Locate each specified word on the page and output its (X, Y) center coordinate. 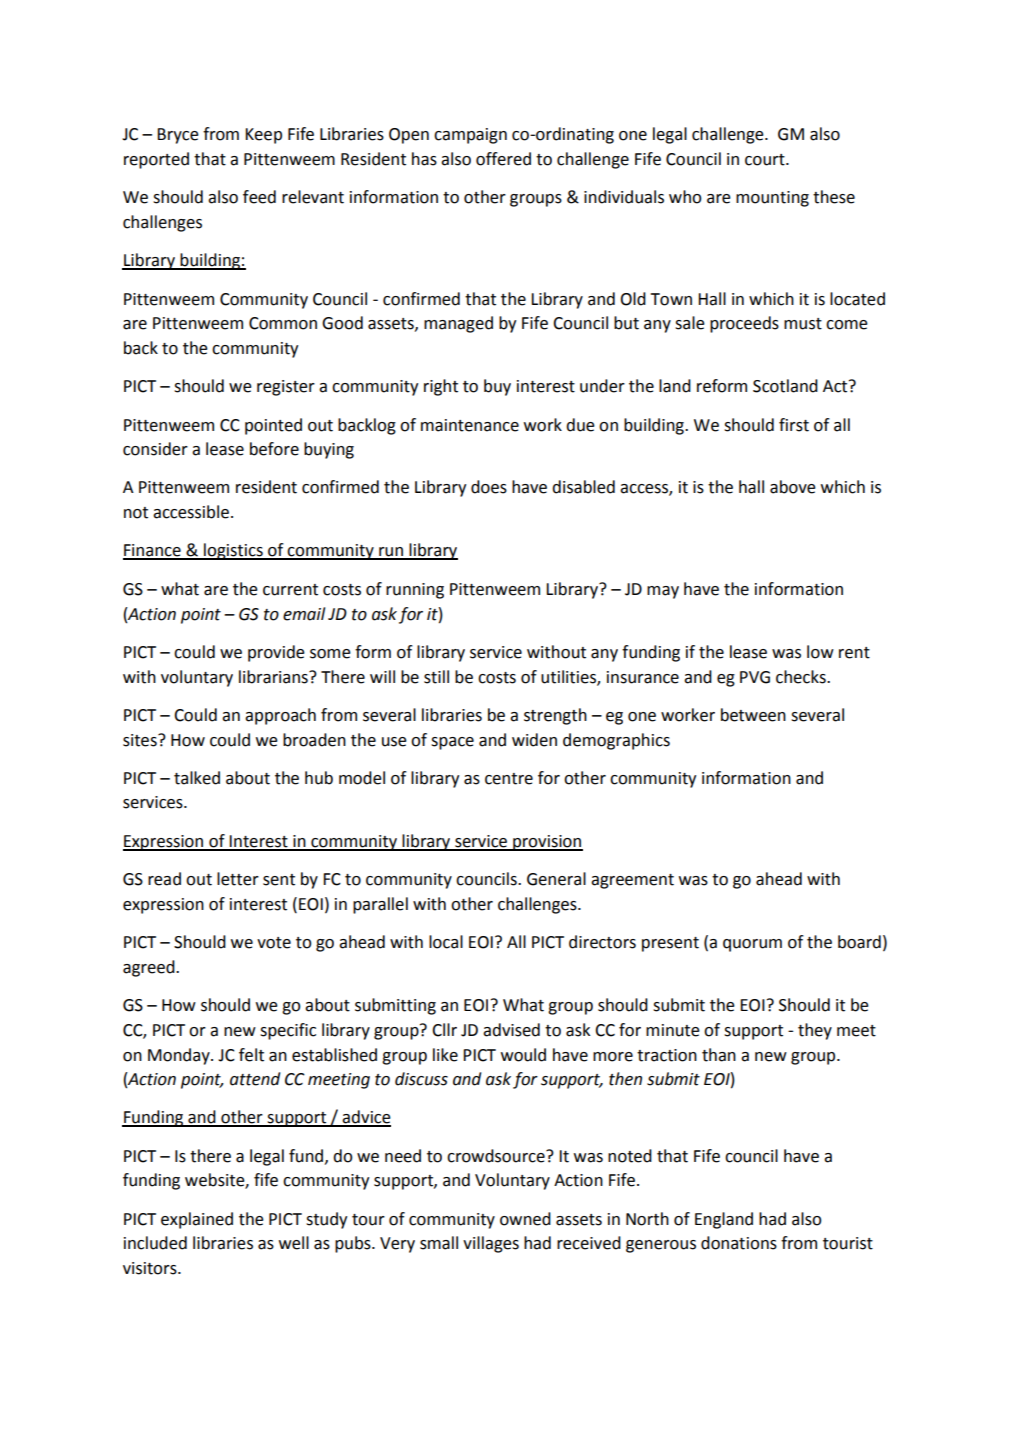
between (753, 715)
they (815, 1031)
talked (197, 778)
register (286, 388)
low (820, 652)
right (441, 387)
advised (511, 1030)
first (794, 425)
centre (509, 779)
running (415, 591)
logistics (233, 551)
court (766, 160)
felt (251, 1055)
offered (503, 159)
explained (197, 1220)
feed (259, 197)
